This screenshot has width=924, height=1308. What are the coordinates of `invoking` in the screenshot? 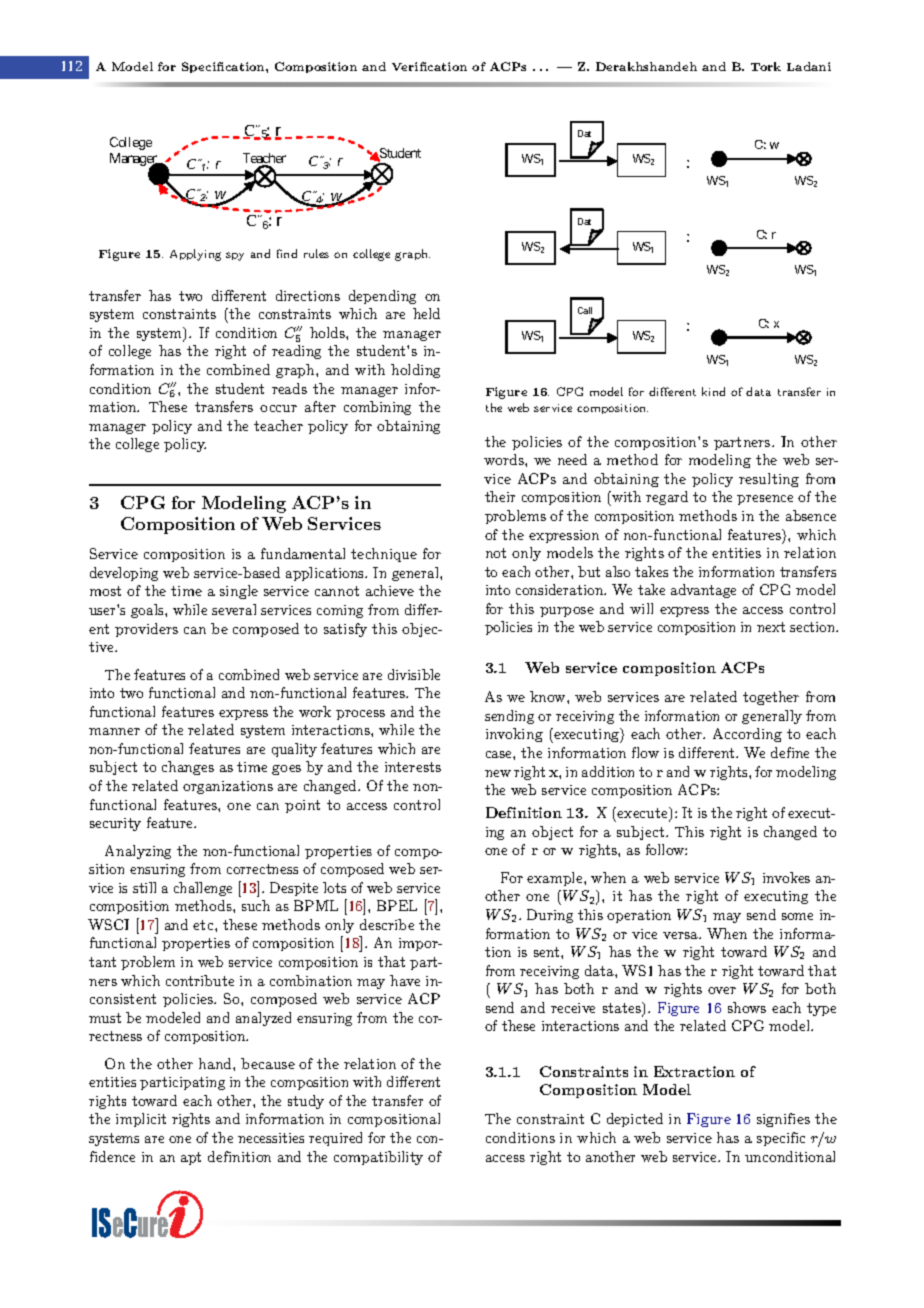 It's located at (514, 735).
